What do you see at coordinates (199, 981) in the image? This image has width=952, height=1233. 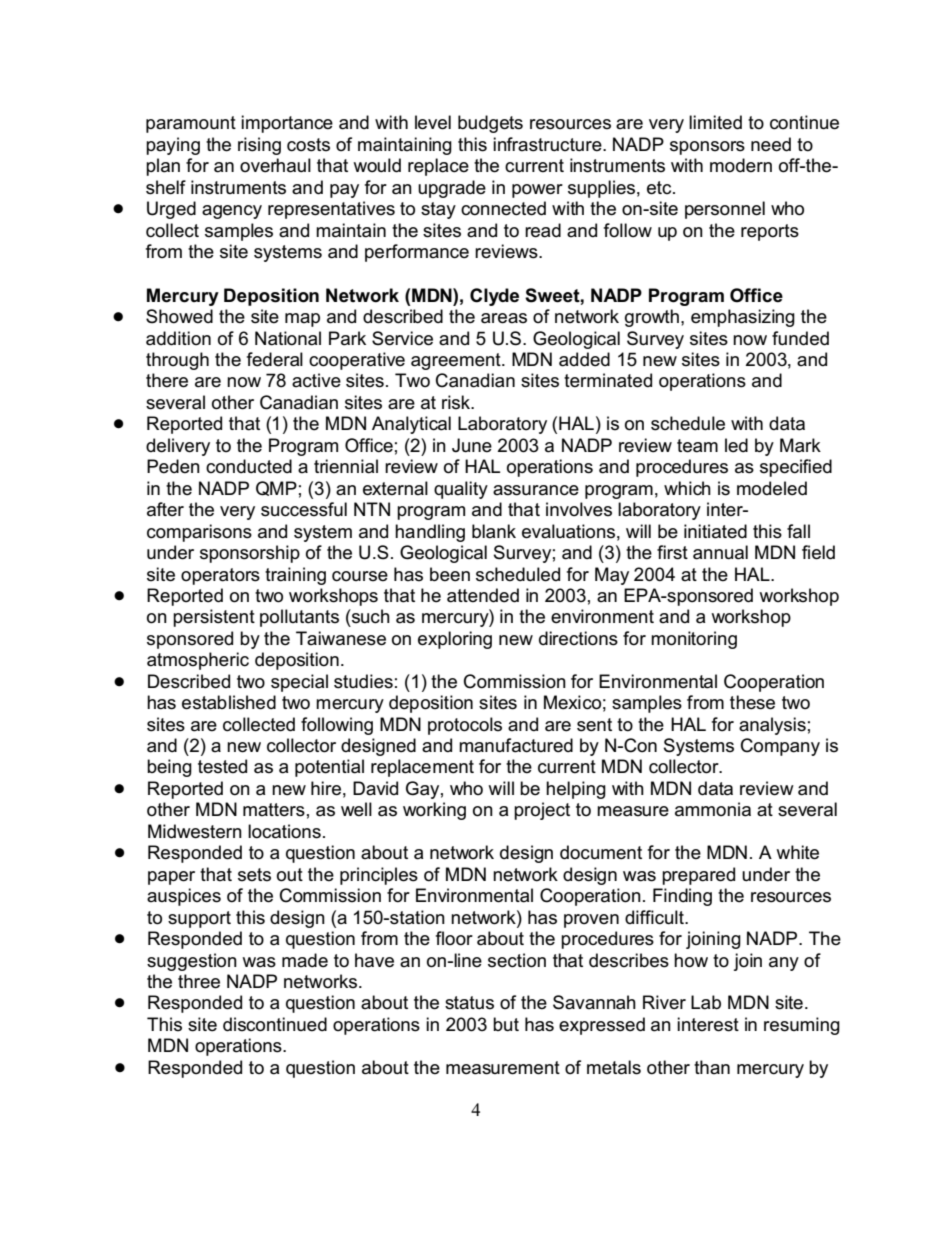 I see `three` at bounding box center [199, 981].
